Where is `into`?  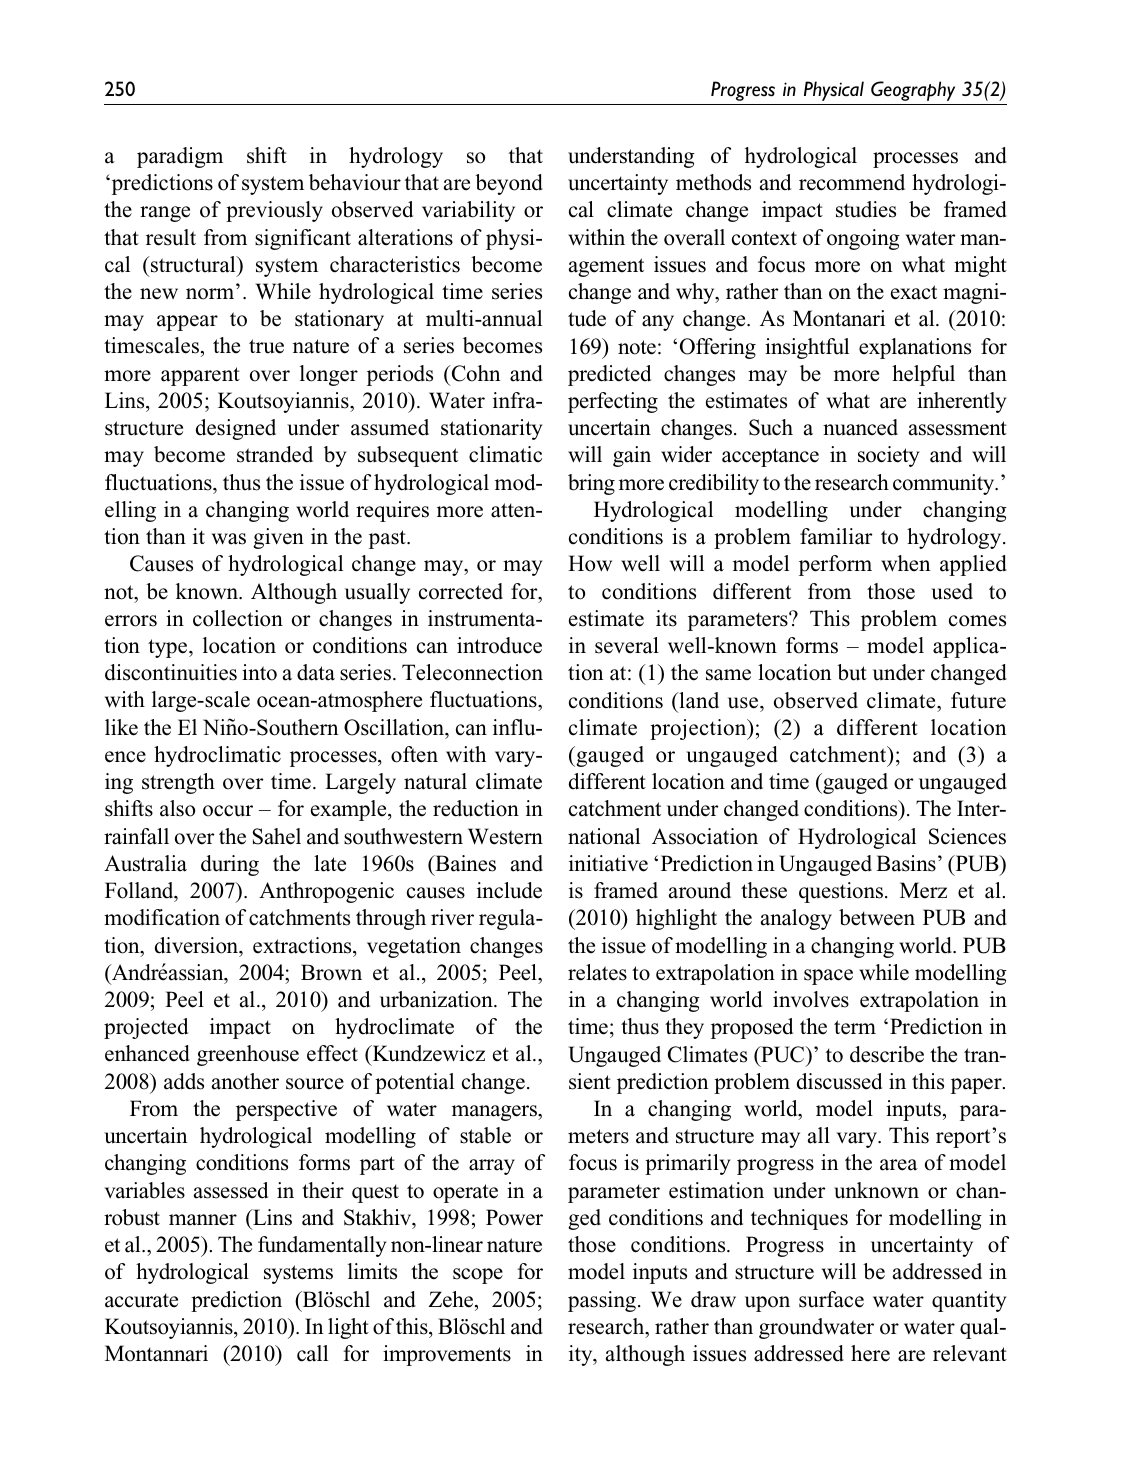
into is located at coordinates (259, 672).
